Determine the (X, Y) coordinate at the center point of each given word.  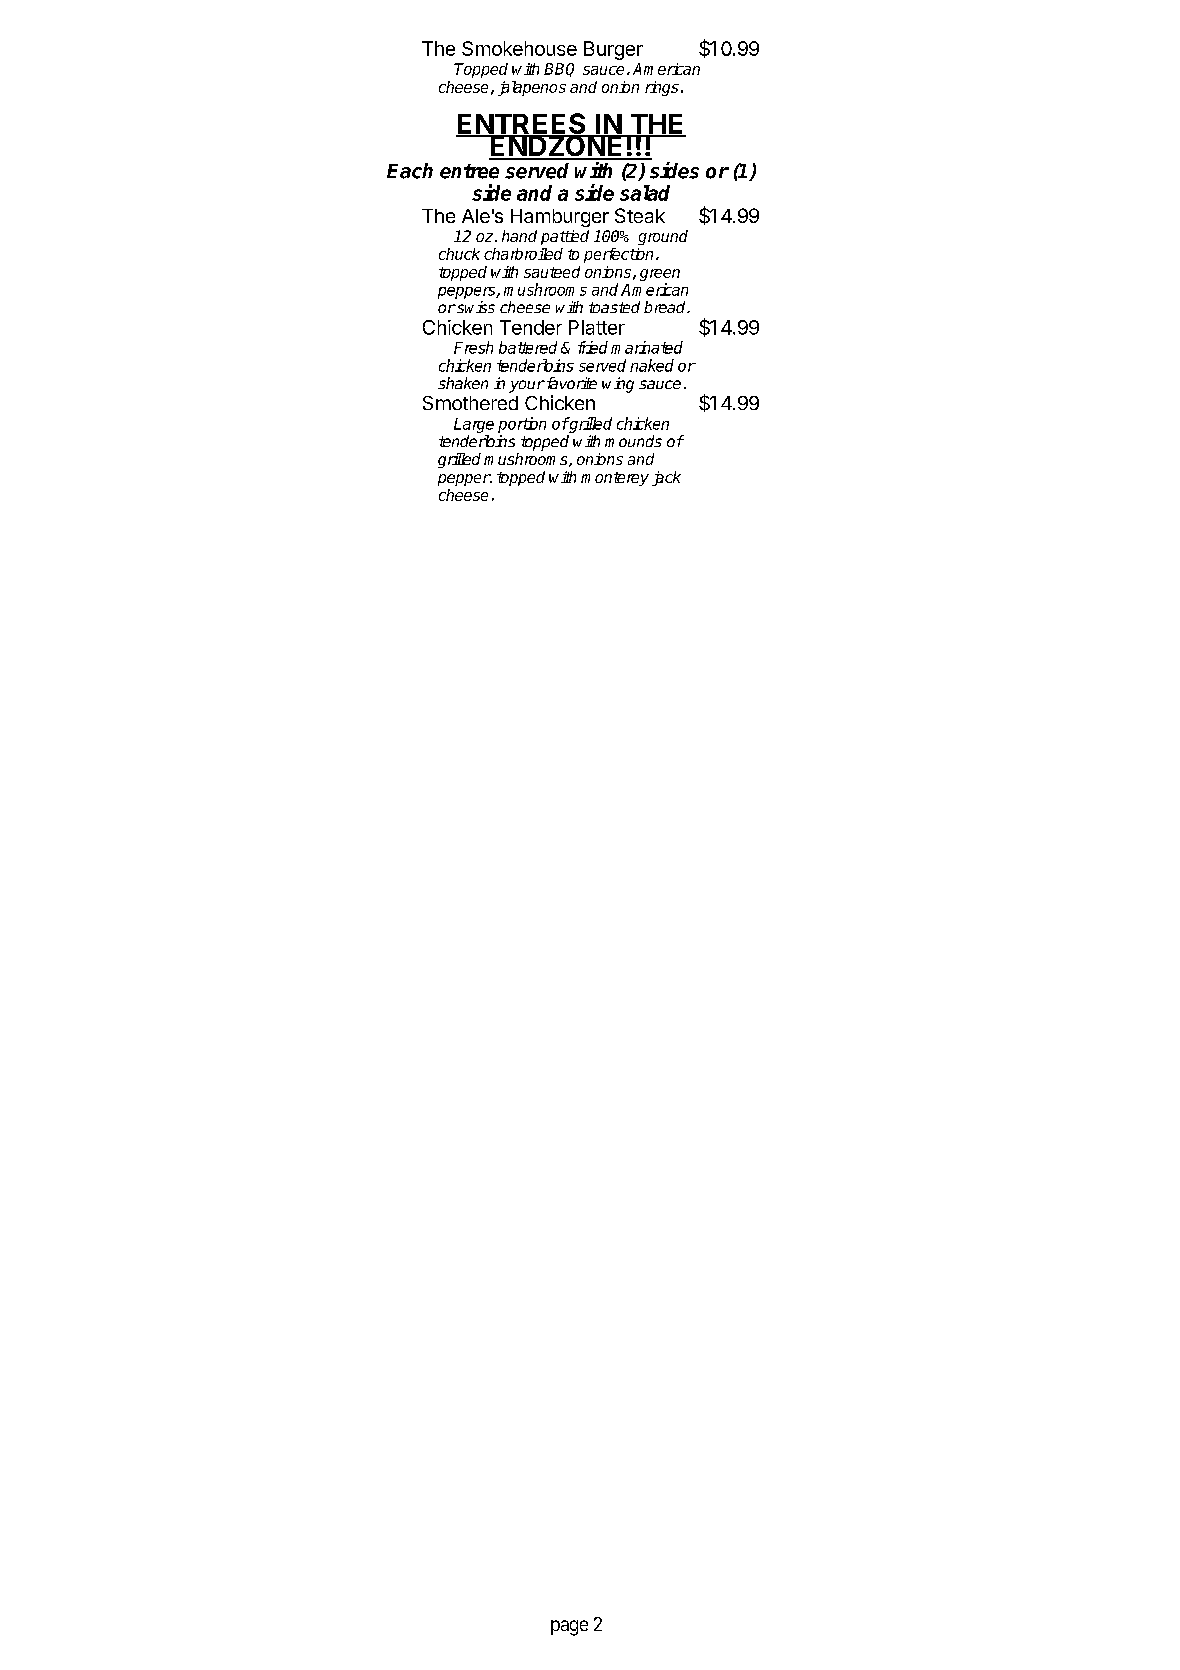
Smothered (470, 403)
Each (410, 171)
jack (666, 478)
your (527, 386)
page (569, 1628)
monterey (615, 479)
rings (662, 88)
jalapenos (532, 88)
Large (474, 425)
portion (522, 425)
